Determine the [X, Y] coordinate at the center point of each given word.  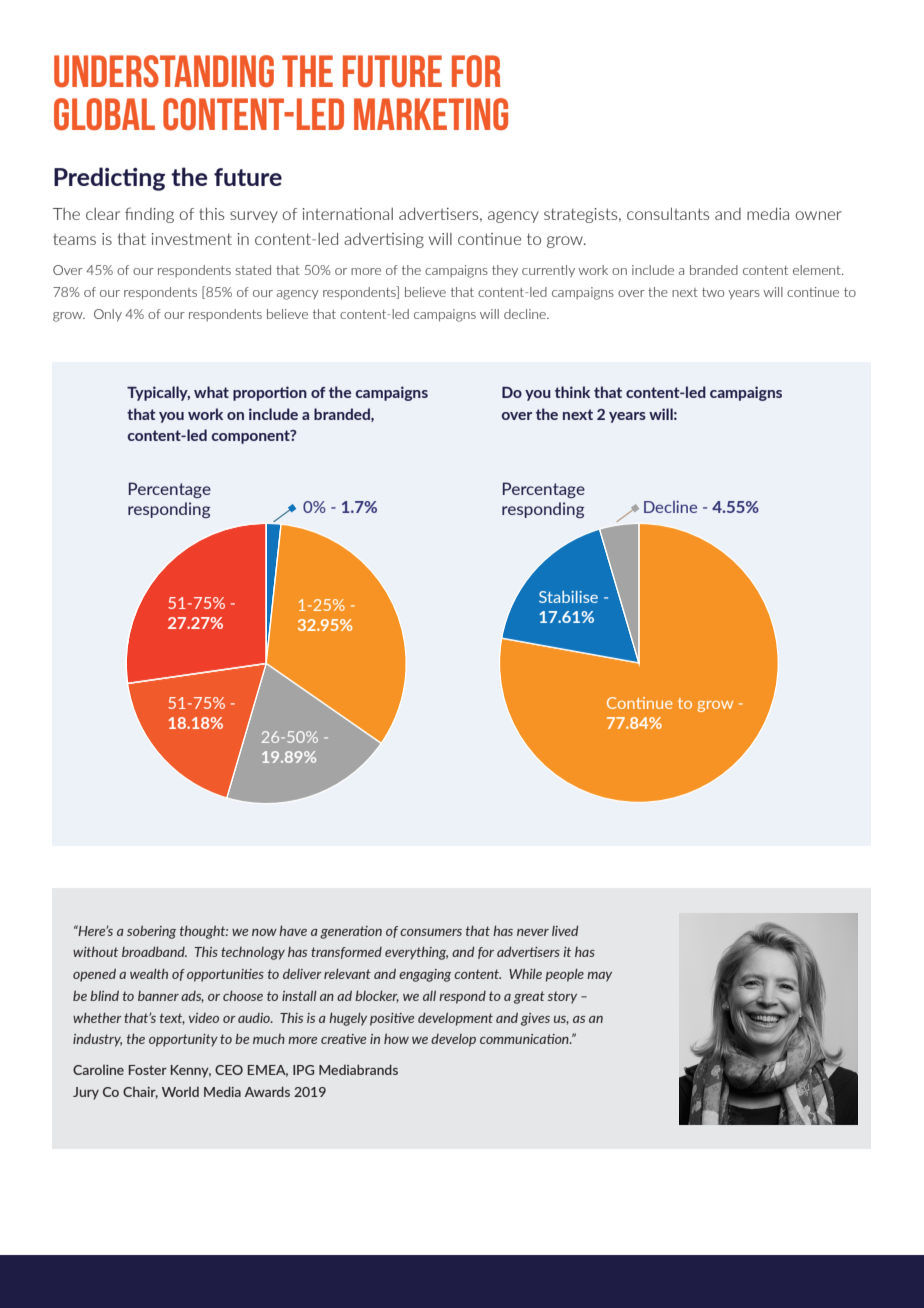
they [505, 271]
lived [565, 930]
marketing [431, 114]
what [211, 392]
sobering [151, 932]
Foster [148, 1070]
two [713, 292]
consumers [431, 932]
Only [108, 315]
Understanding [164, 71]
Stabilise [568, 597]
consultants [668, 214]
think [572, 392]
